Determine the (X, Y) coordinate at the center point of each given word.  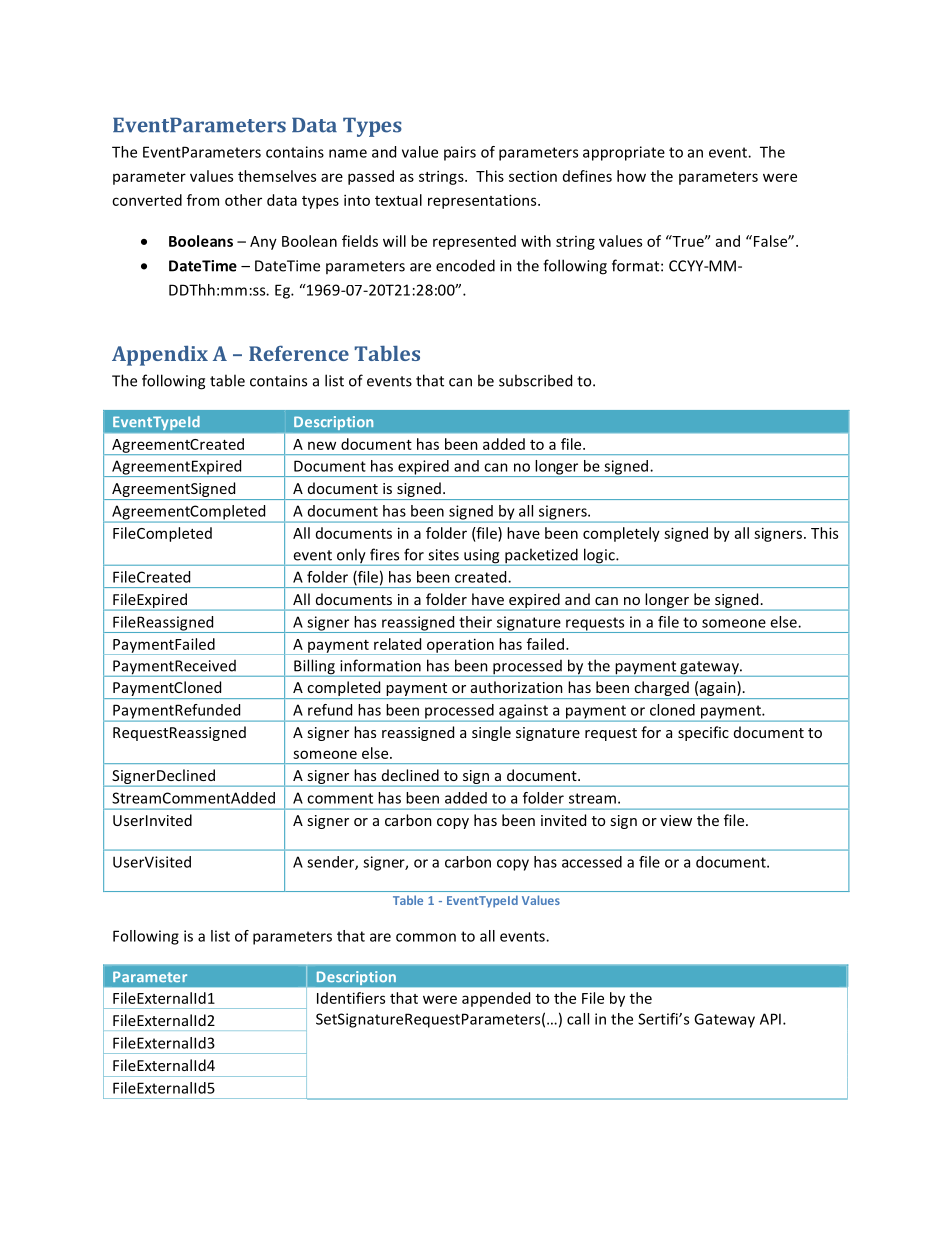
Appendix (160, 356)
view (676, 820)
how (631, 176)
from (203, 200)
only (351, 557)
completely (621, 534)
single (491, 733)
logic (599, 557)
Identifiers (351, 998)
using (482, 557)
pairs (460, 153)
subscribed (535, 380)
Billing (314, 668)
